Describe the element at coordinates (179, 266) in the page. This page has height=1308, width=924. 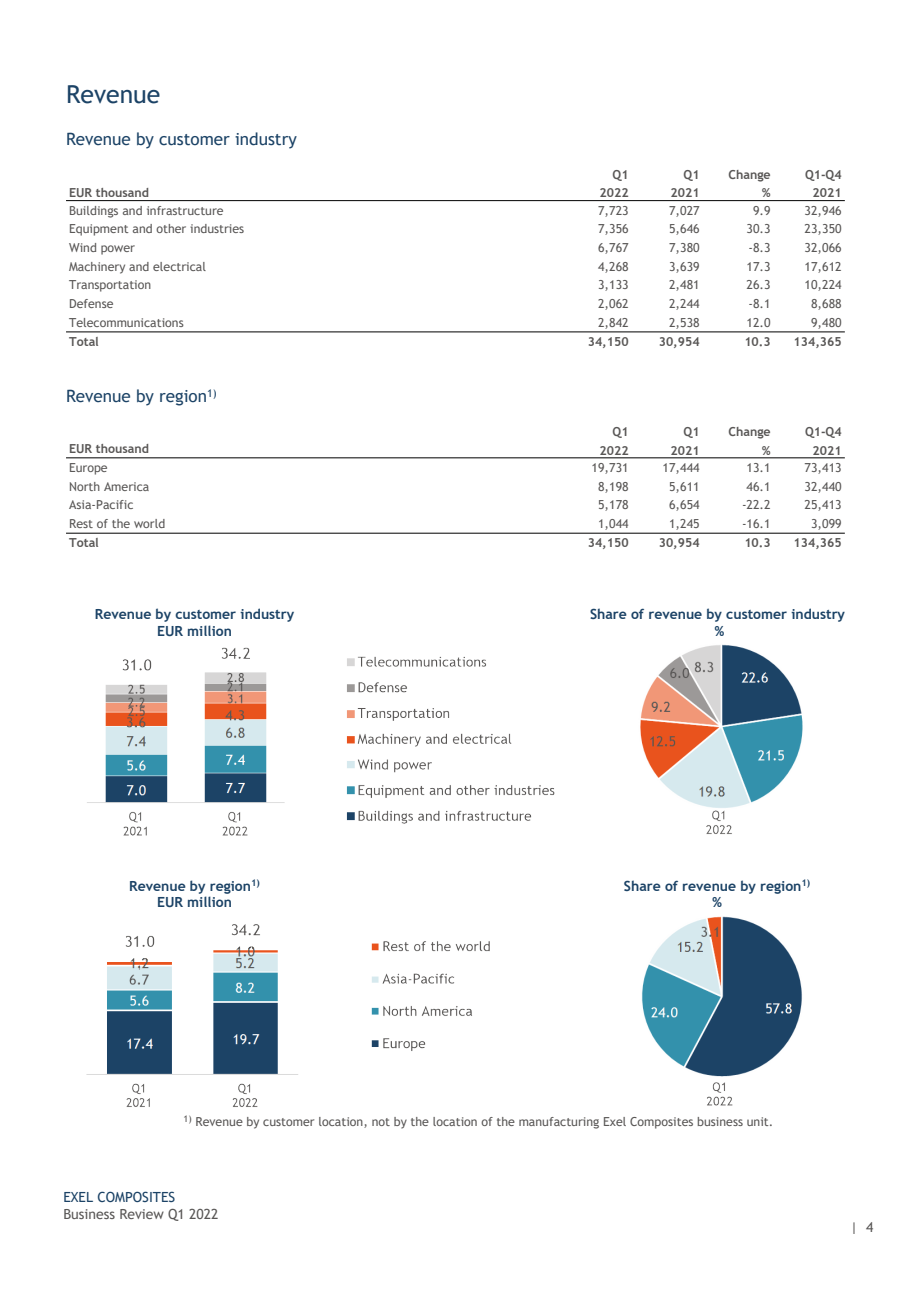
I see `electrical` at that location.
